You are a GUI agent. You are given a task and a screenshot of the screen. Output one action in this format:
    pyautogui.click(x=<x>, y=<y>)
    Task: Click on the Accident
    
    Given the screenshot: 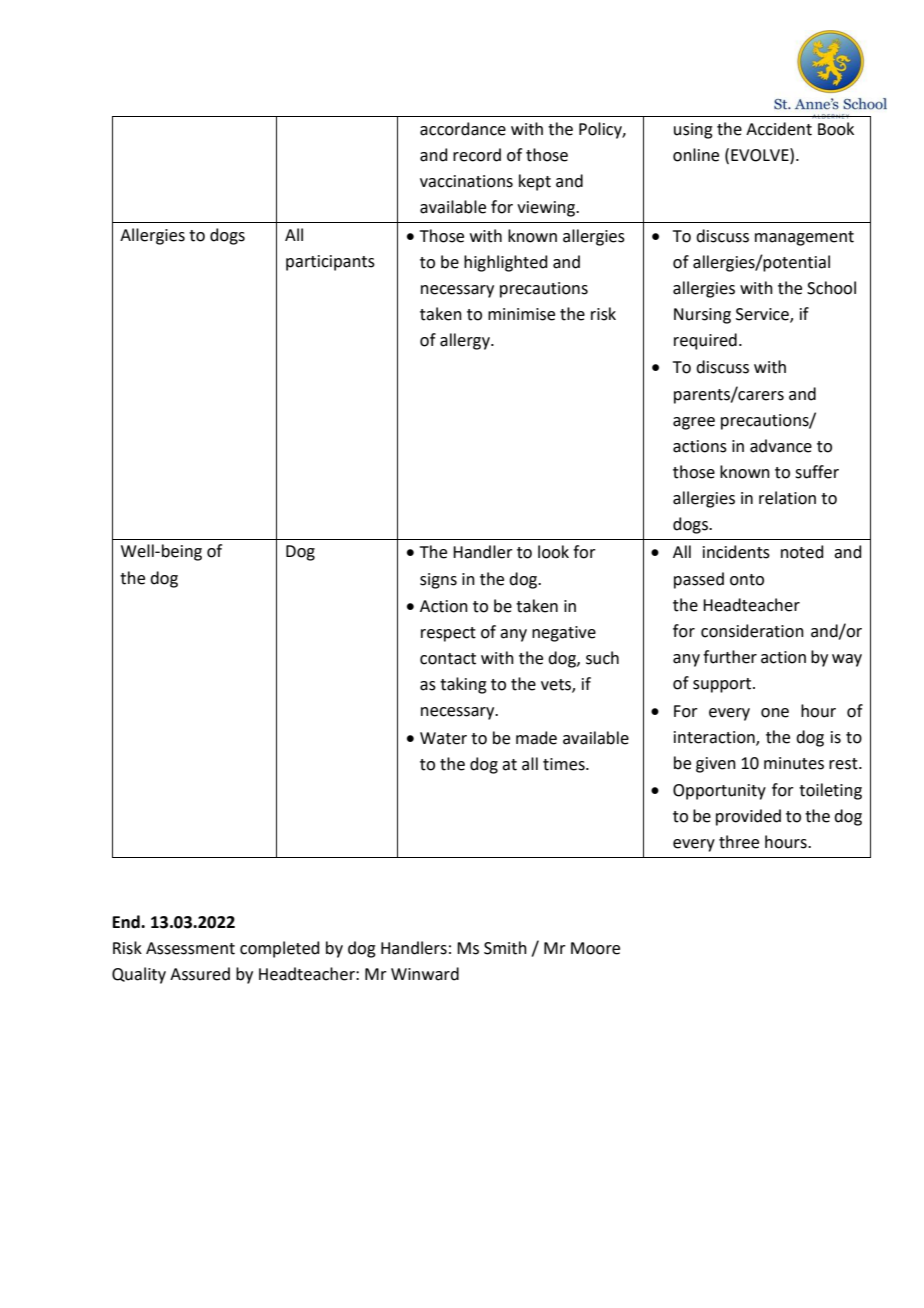 What is the action you would take?
    pyautogui.click(x=779, y=129)
